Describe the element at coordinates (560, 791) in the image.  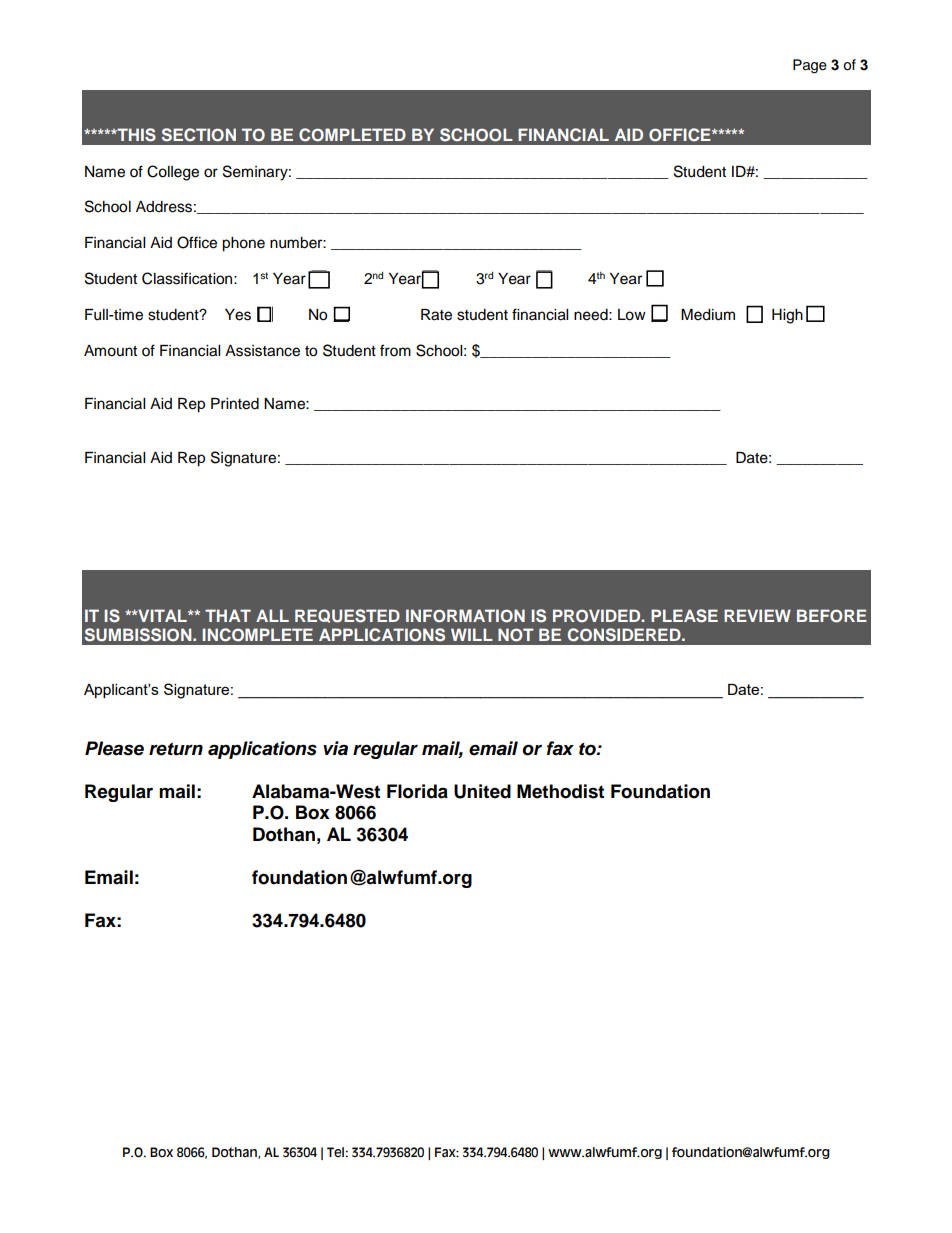
I see `Methodist` at that location.
